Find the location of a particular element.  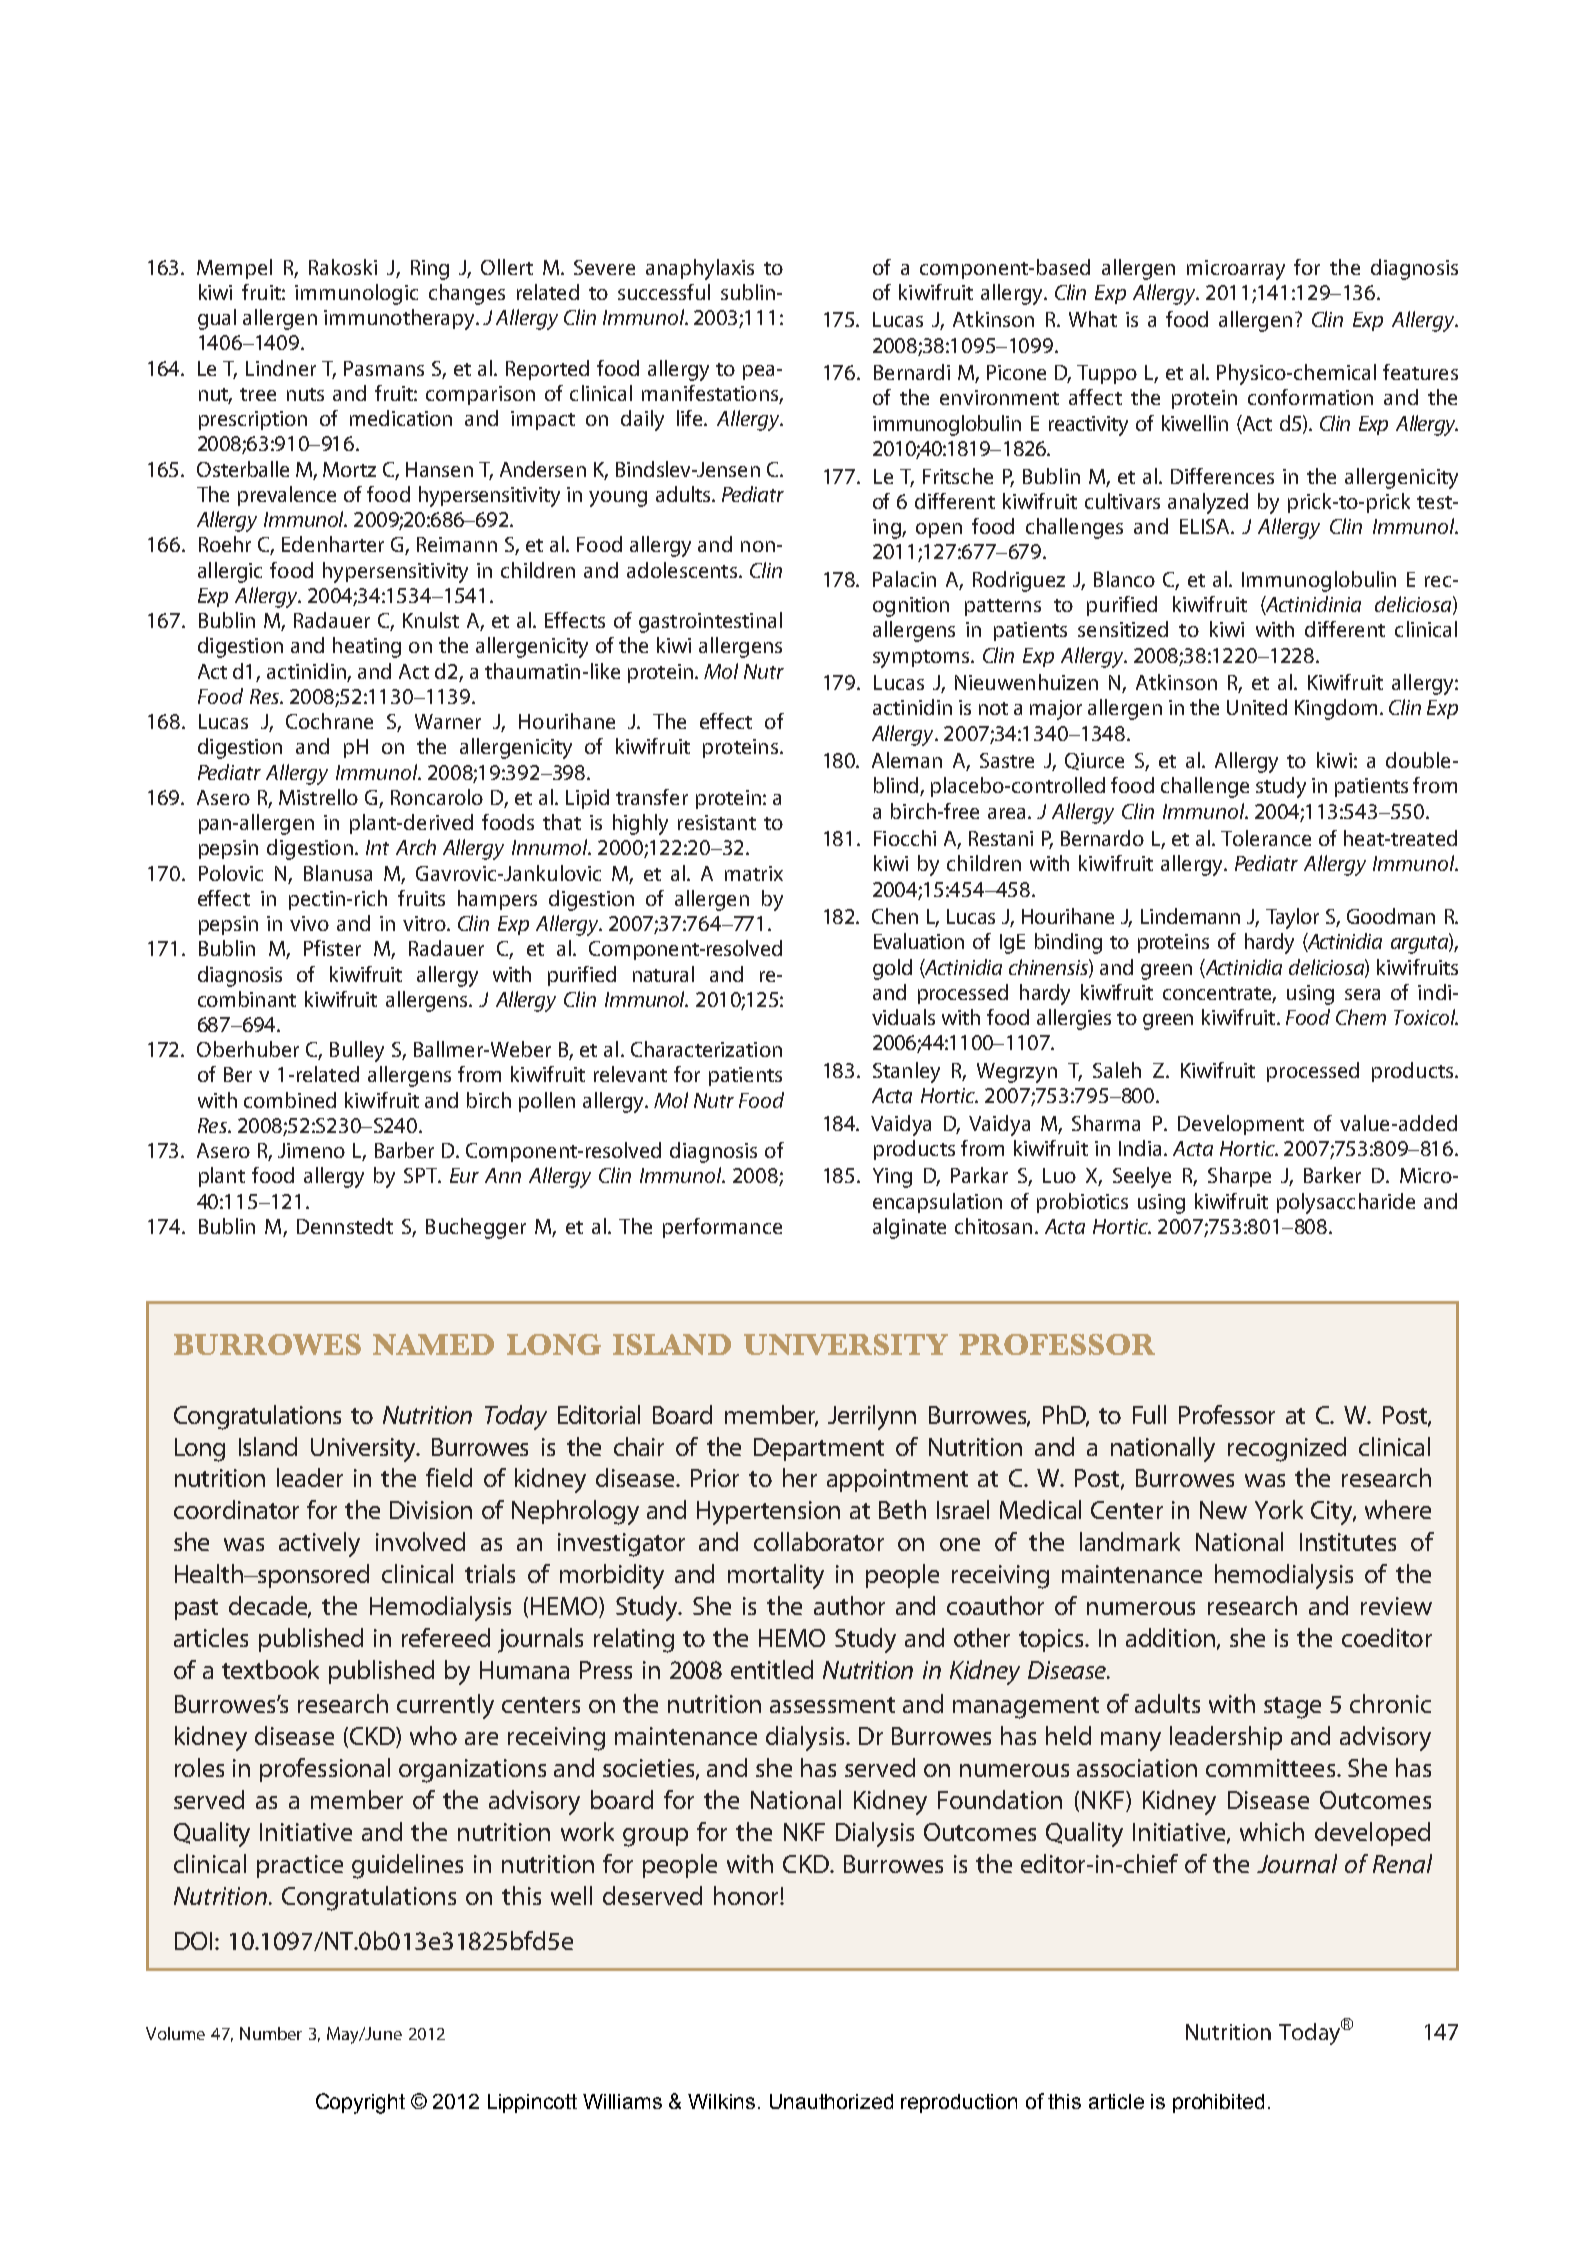

addition is located at coordinates (1170, 1637).
